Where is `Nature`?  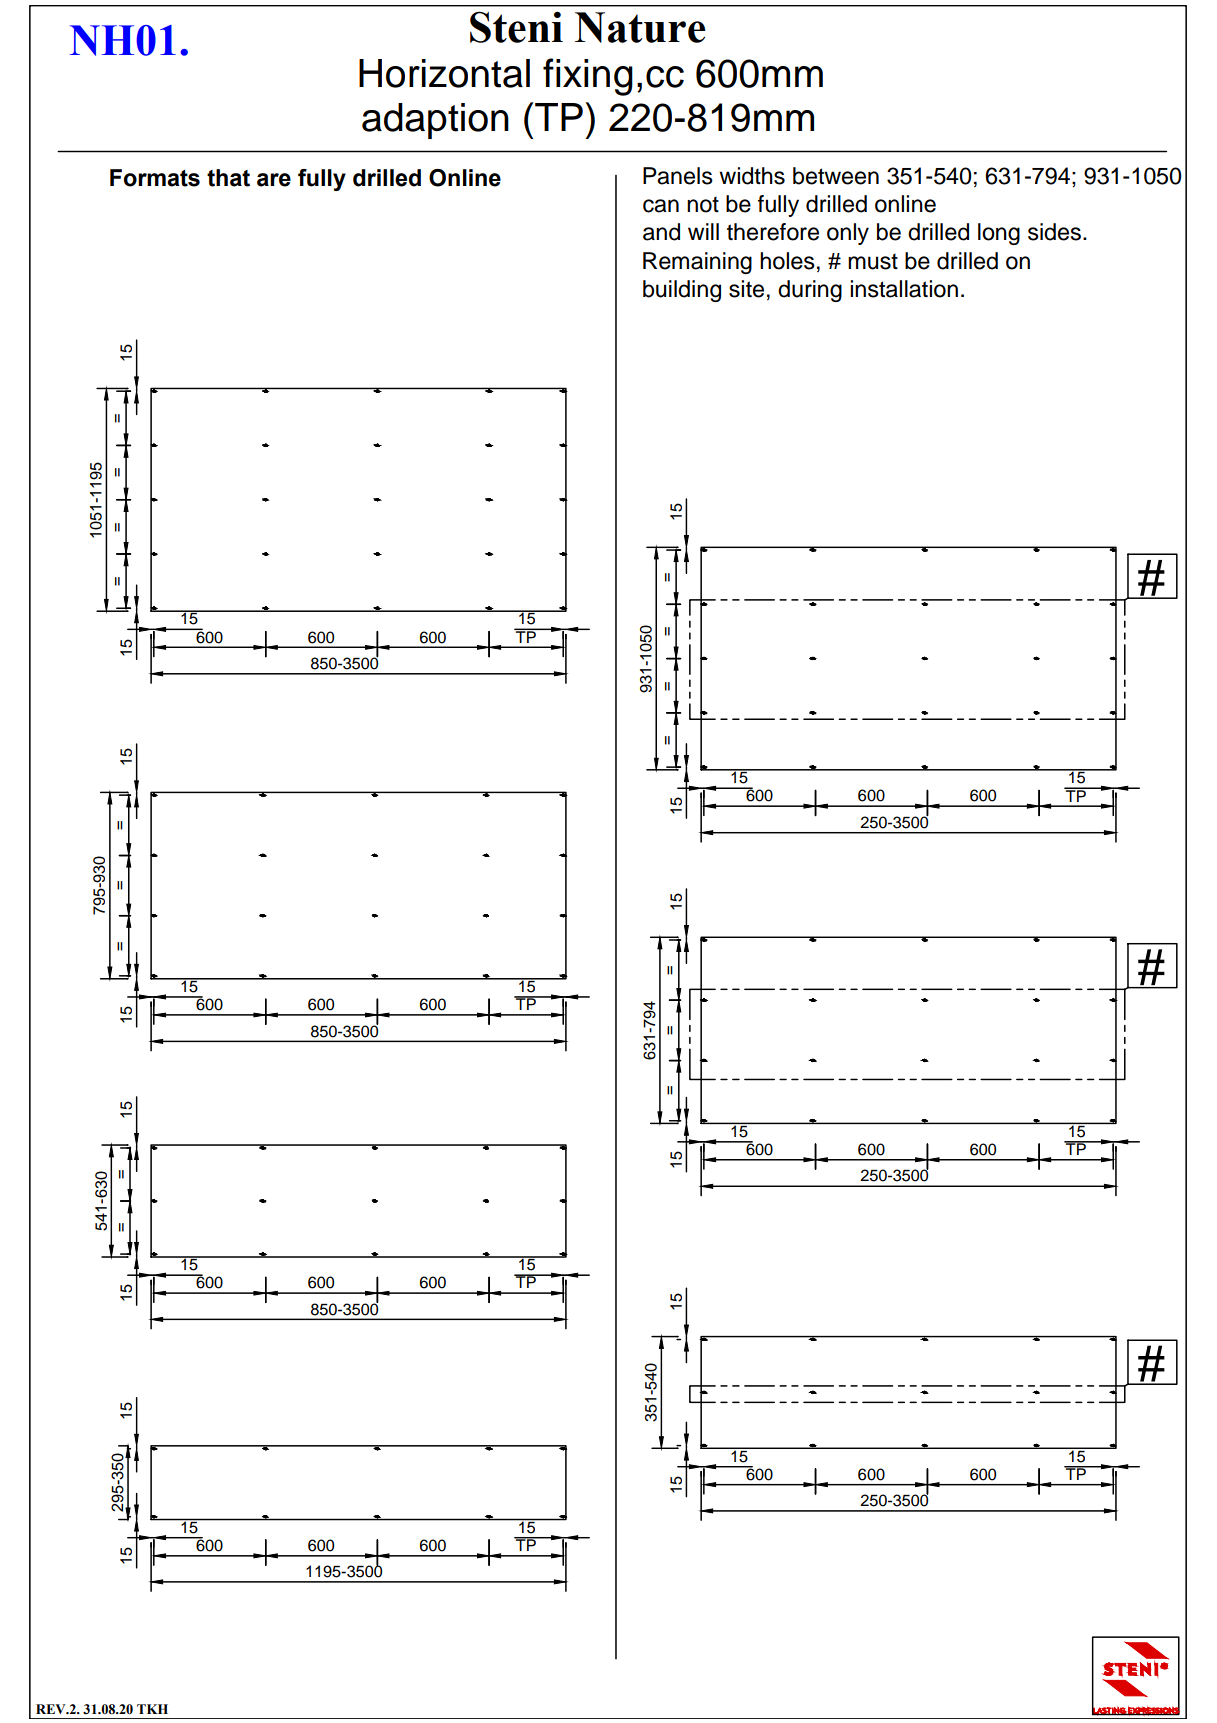
Nature is located at coordinates (640, 27).
